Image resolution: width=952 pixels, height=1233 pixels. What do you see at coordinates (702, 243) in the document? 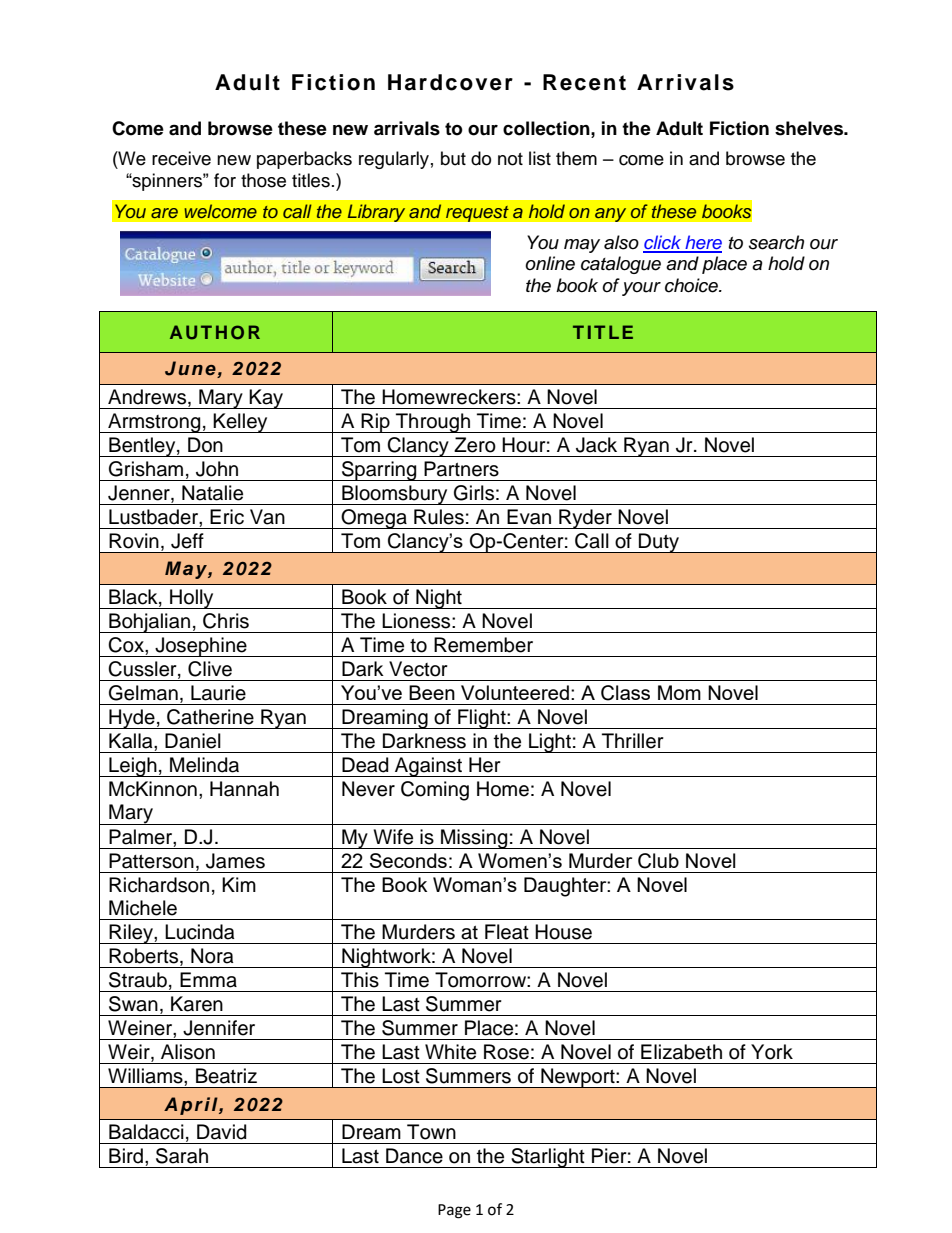
I see `here` at bounding box center [702, 243].
